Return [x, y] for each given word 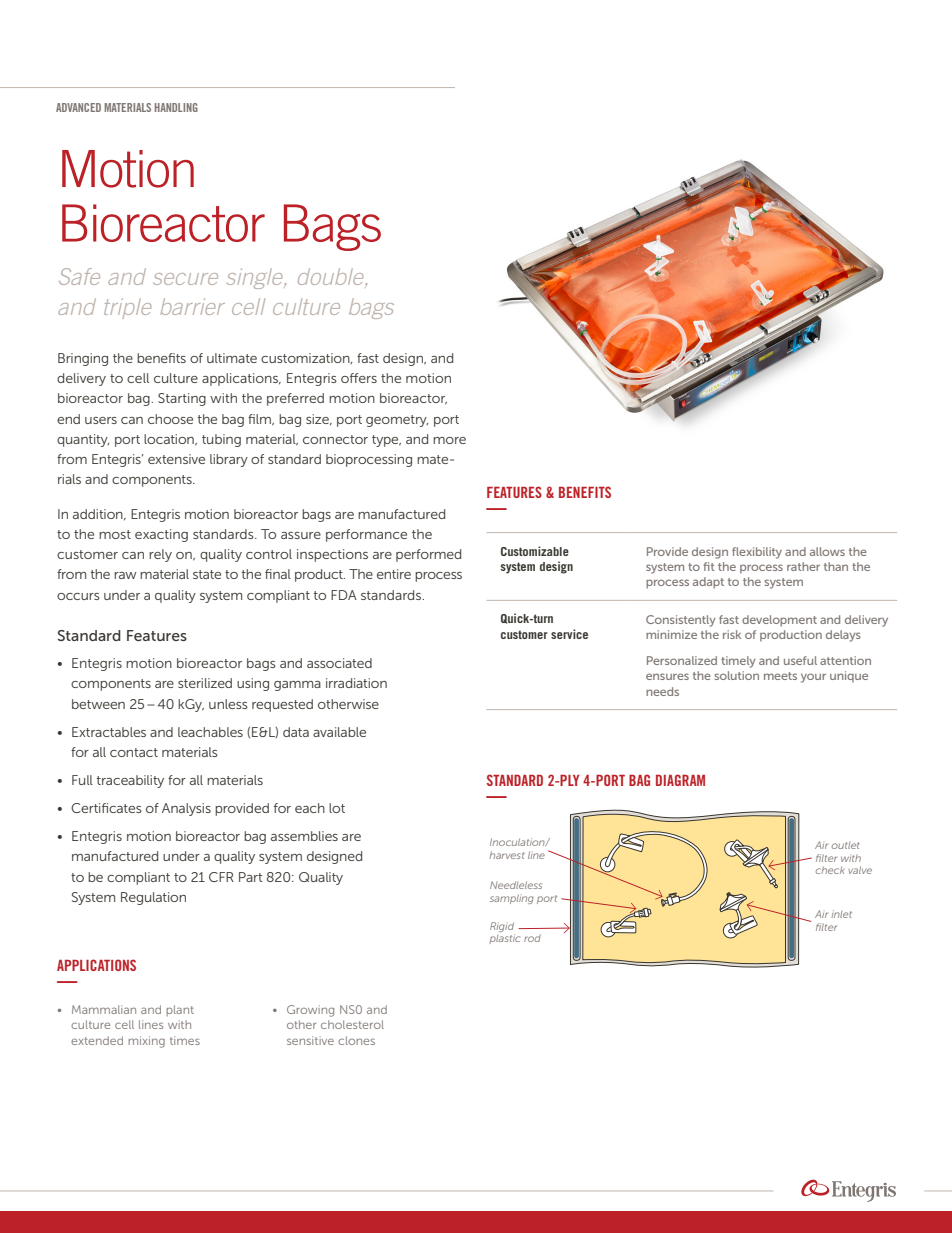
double [332, 277]
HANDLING [176, 107]
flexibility [757, 553]
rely [160, 555]
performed [428, 555]
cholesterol [352, 1024]
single [256, 278]
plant [180, 1010]
